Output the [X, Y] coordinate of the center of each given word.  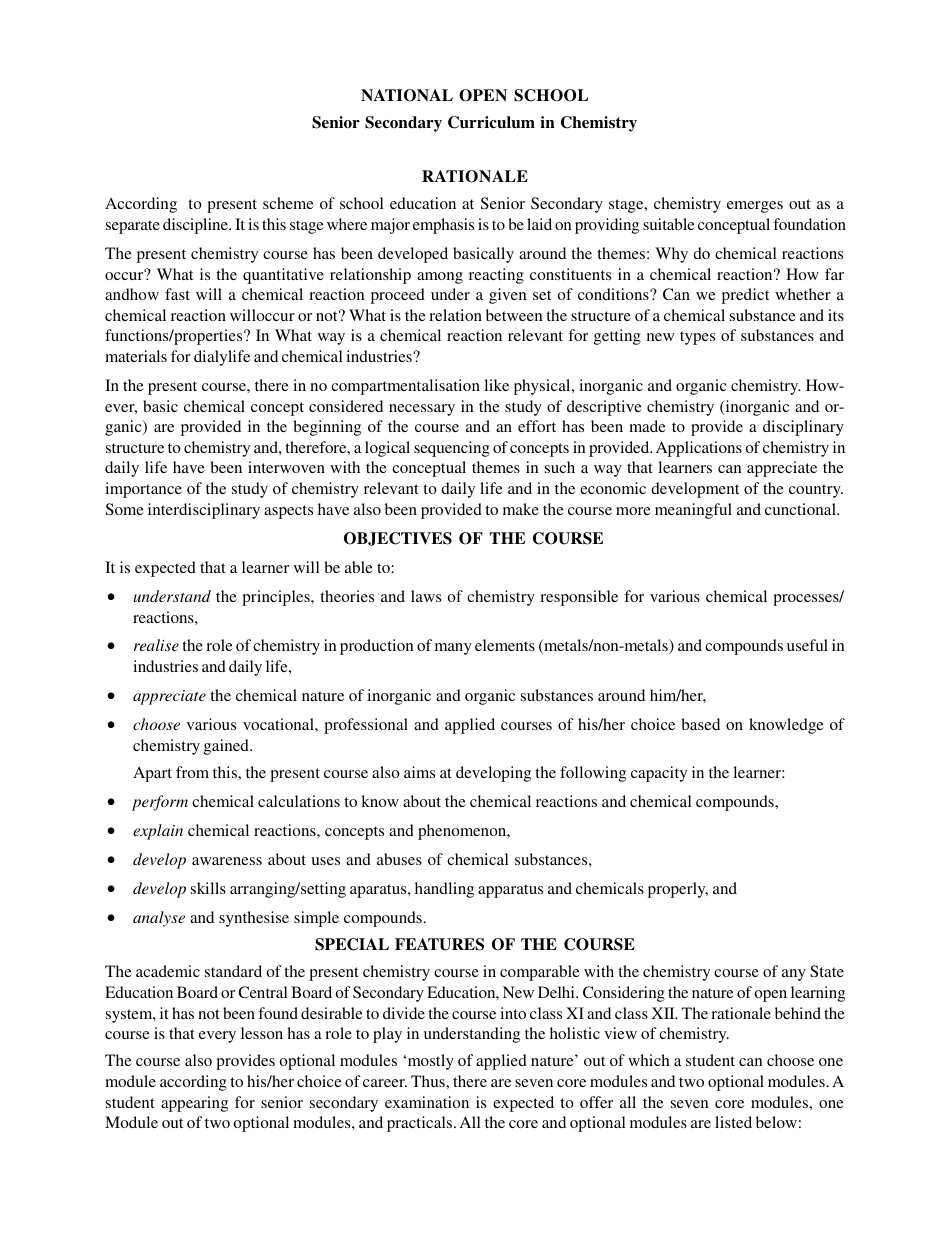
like [497, 385]
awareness [227, 861]
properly [678, 890]
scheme [288, 203]
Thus [429, 1081]
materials [136, 356]
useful [807, 645]
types [697, 338]
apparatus [510, 891]
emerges [755, 207]
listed [733, 1122]
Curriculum [491, 122]
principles [277, 598]
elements [505, 645]
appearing [194, 1104]
